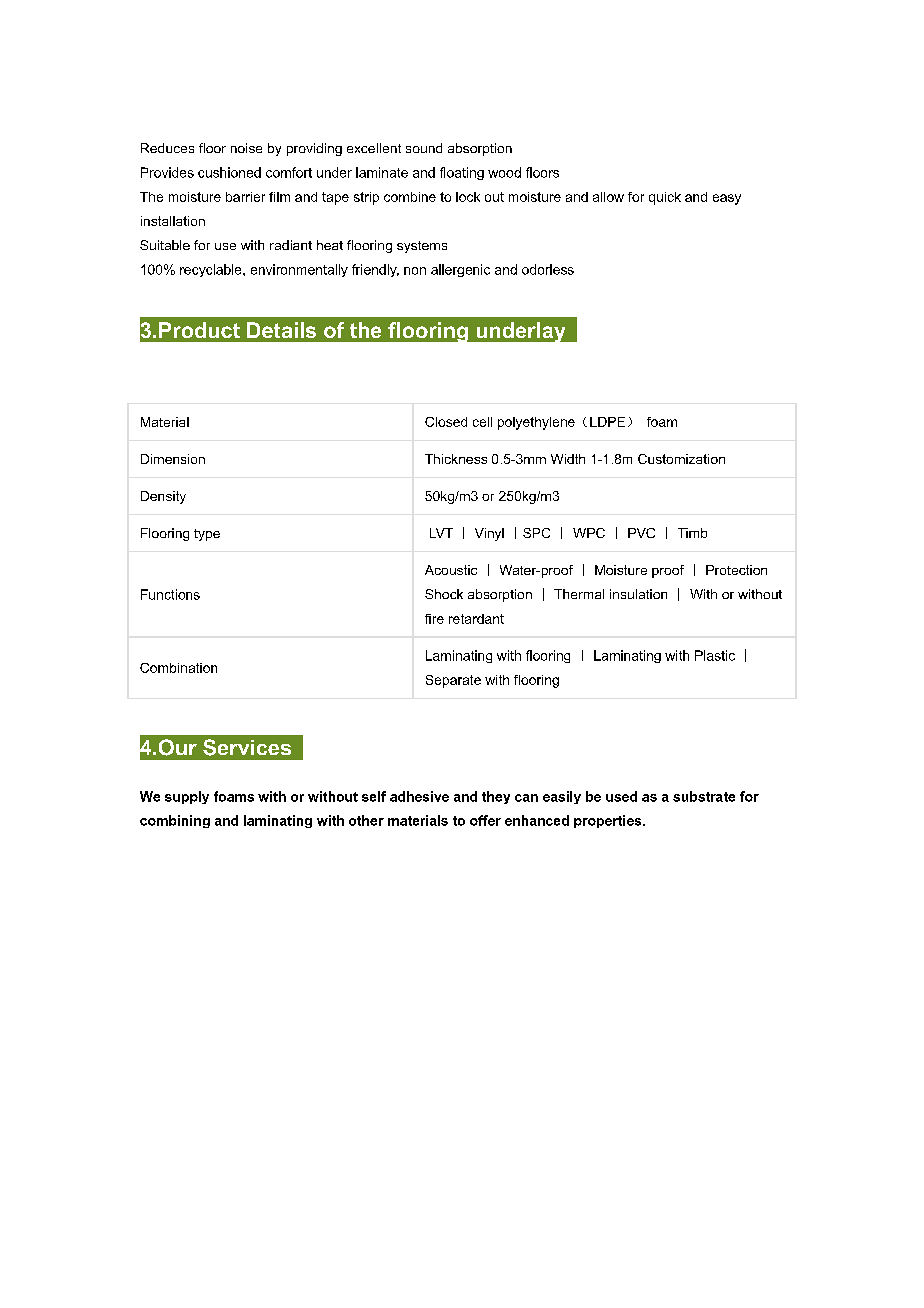  Describe the element at coordinates (163, 497) in the page. I see `Density` at that location.
